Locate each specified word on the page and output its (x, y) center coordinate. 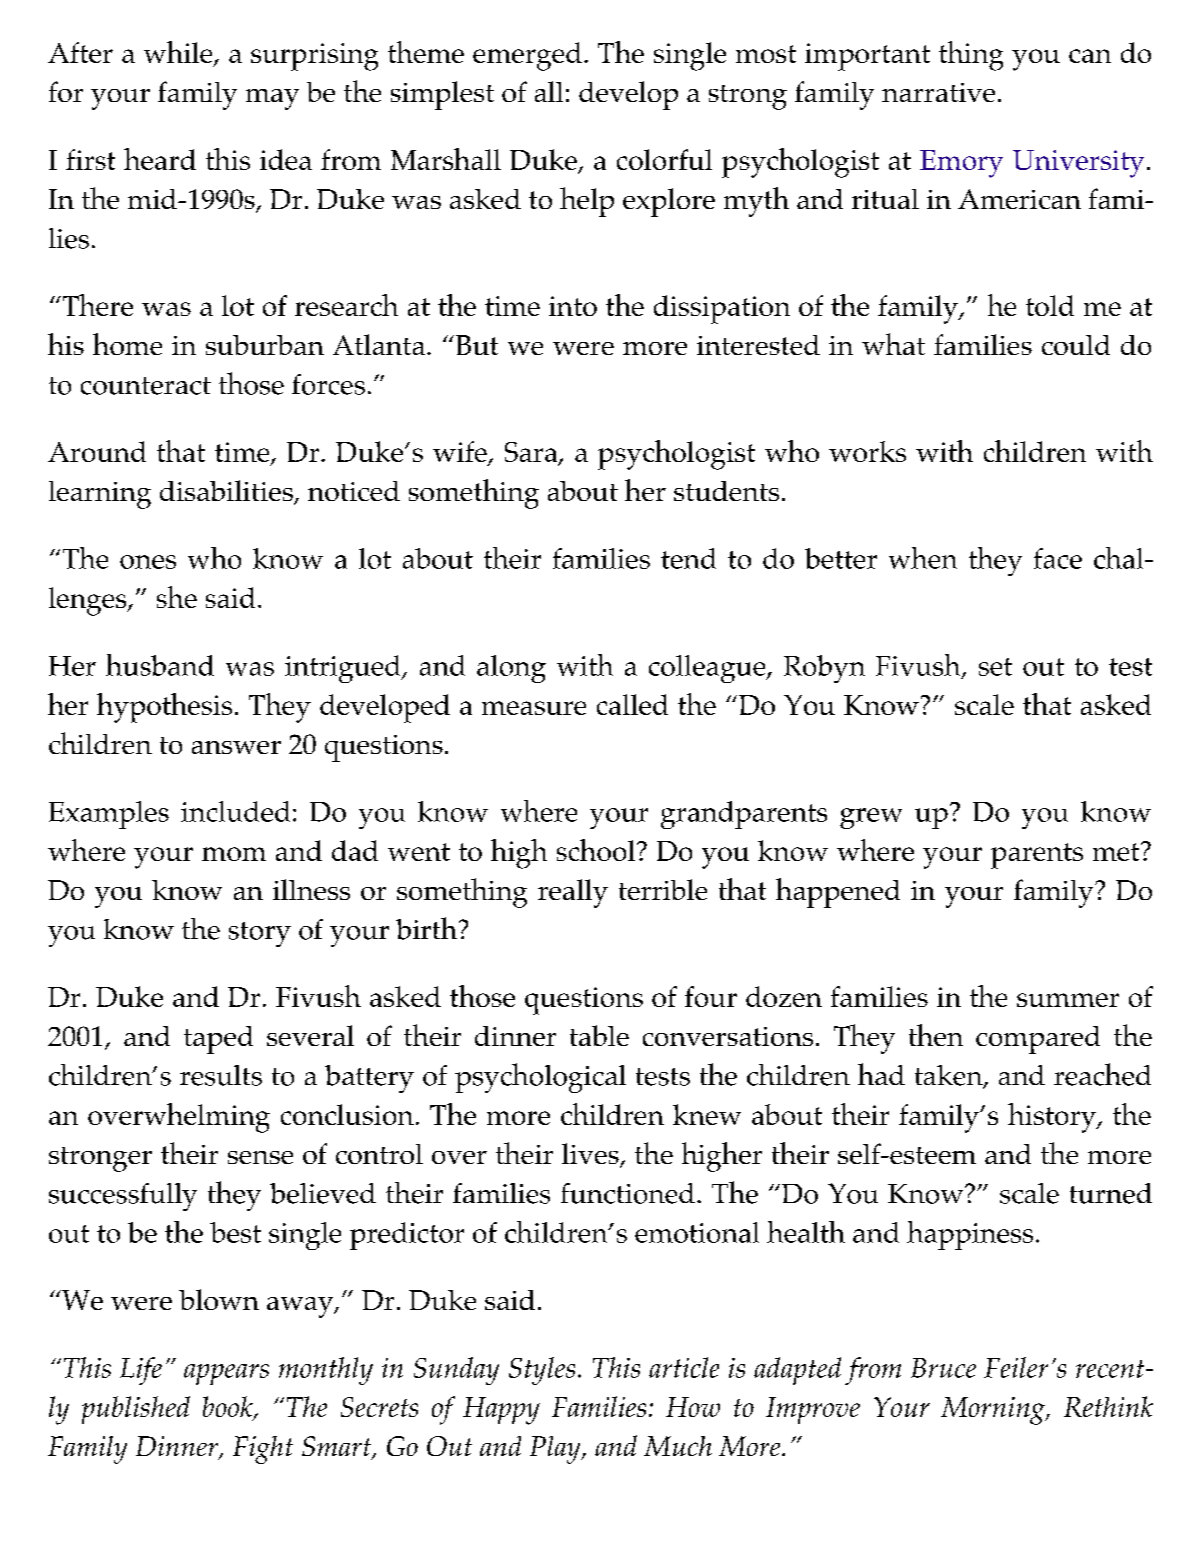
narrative (938, 92)
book (229, 1408)
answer (236, 747)
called (632, 704)
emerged (527, 56)
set (995, 667)
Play (556, 1450)
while (179, 53)
